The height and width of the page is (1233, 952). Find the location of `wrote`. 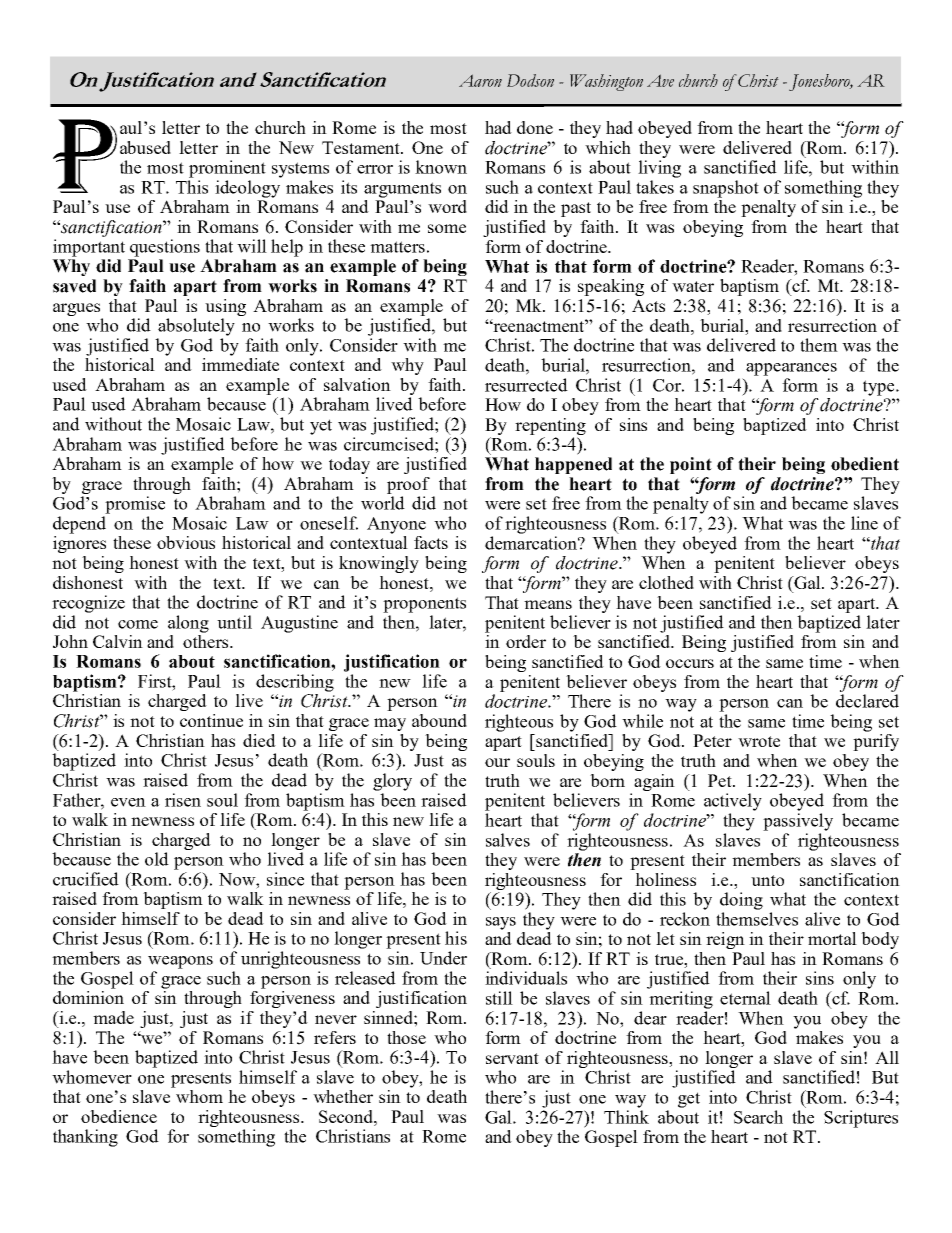

wrote is located at coordinates (759, 741).
